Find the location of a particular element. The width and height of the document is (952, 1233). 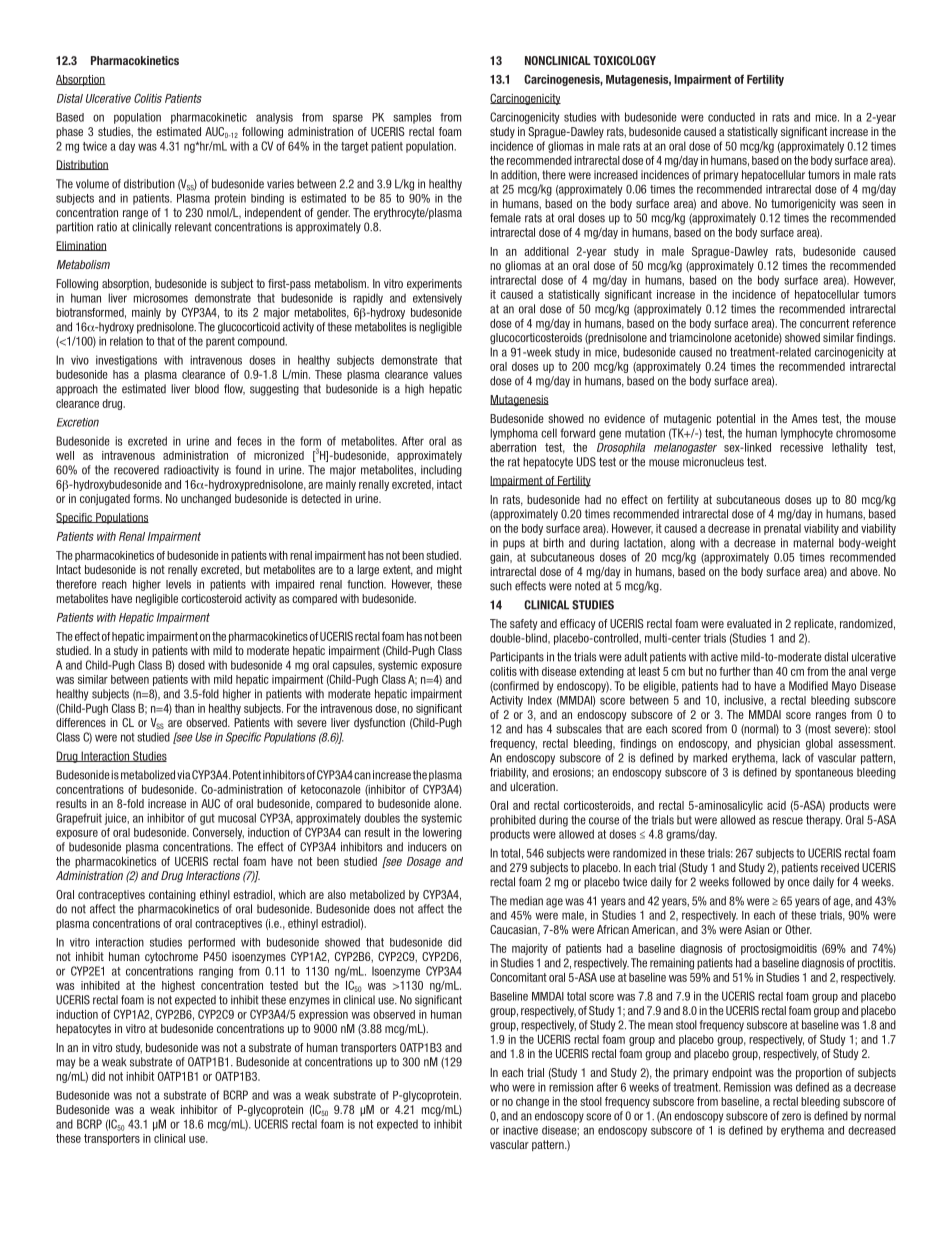

blood is located at coordinates (207, 389).
